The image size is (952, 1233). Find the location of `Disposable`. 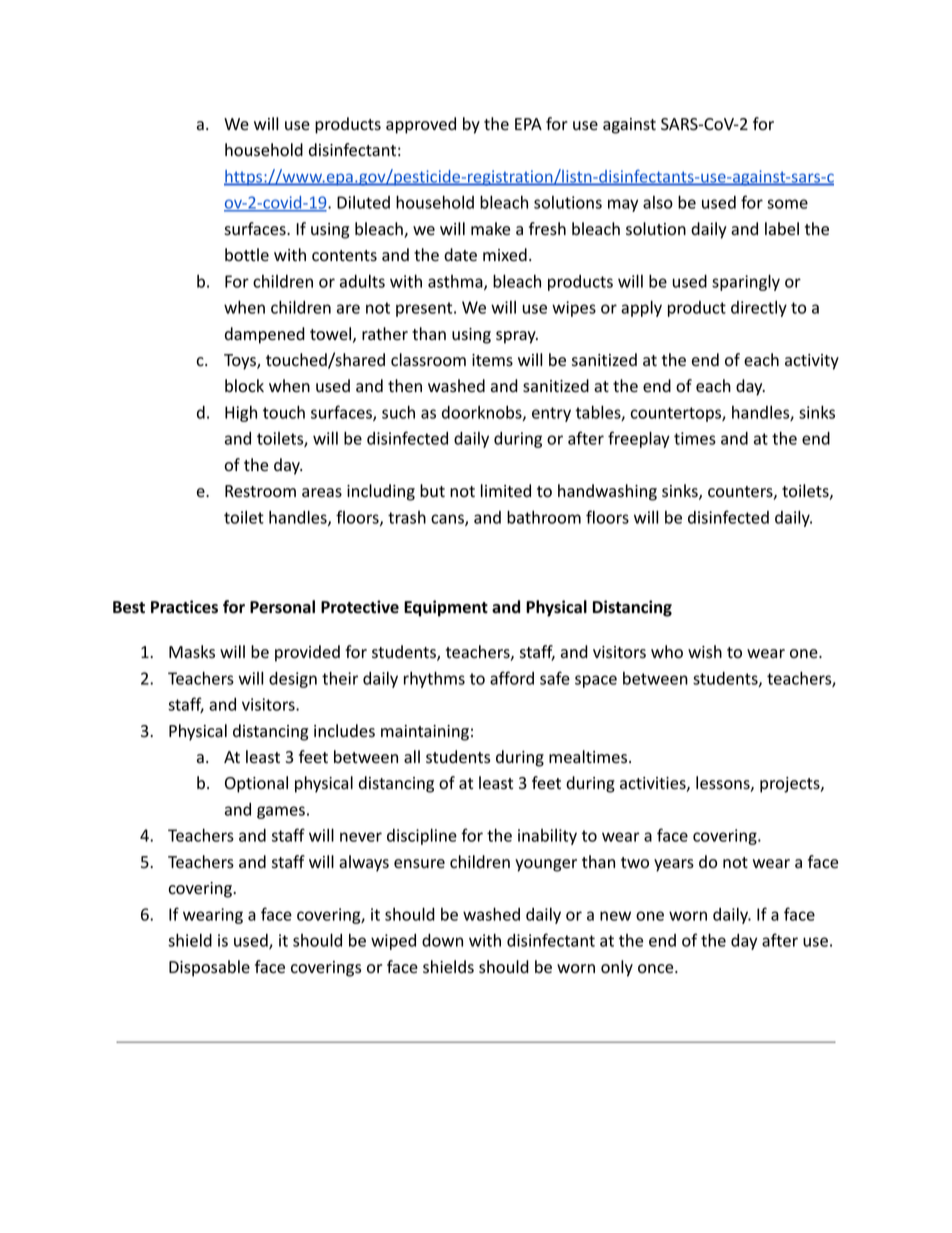

Disposable is located at coordinates (209, 968).
